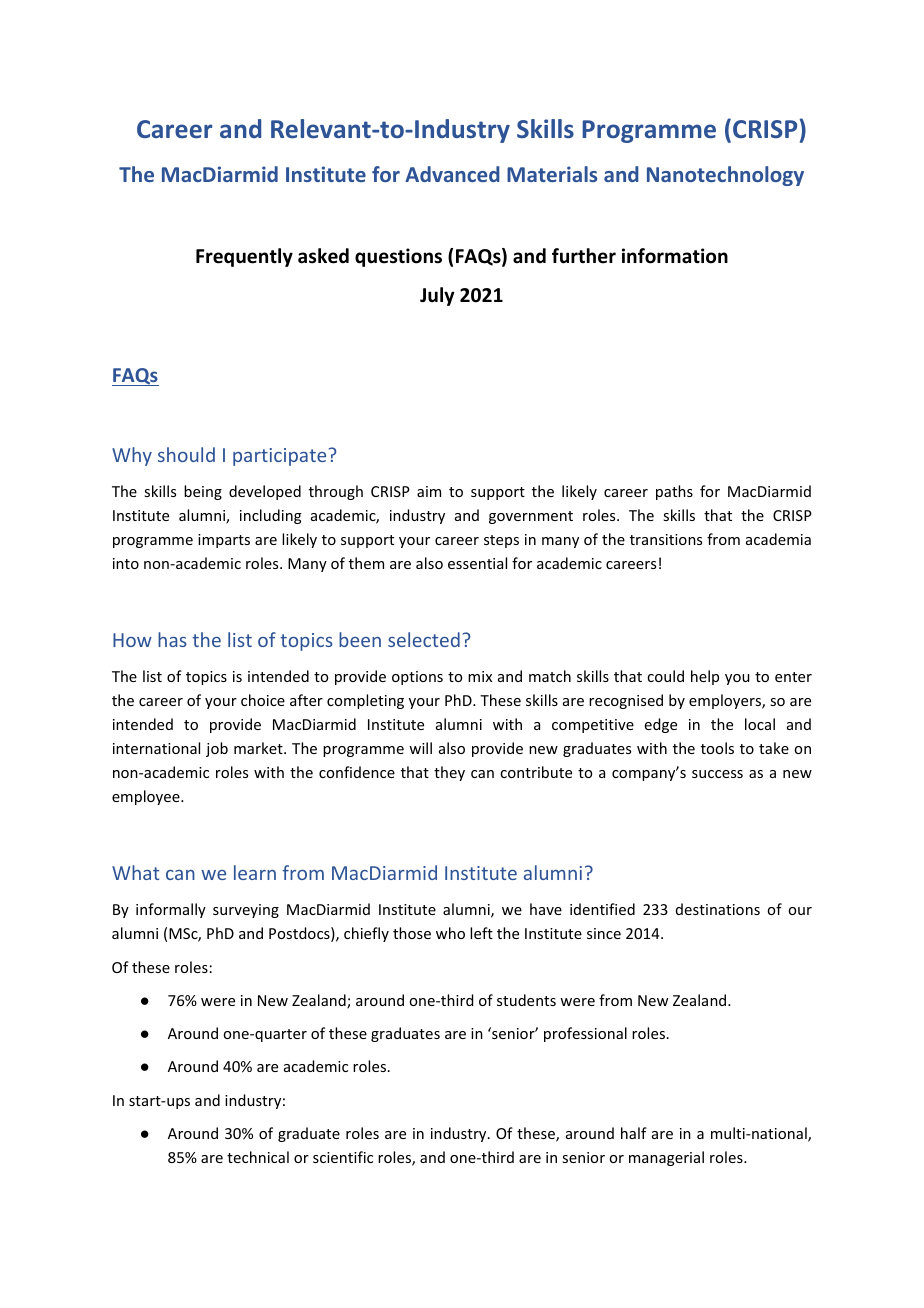 Image resolution: width=924 pixels, height=1308 pixels. What do you see at coordinates (666, 1158) in the document?
I see `managerial` at bounding box center [666, 1158].
